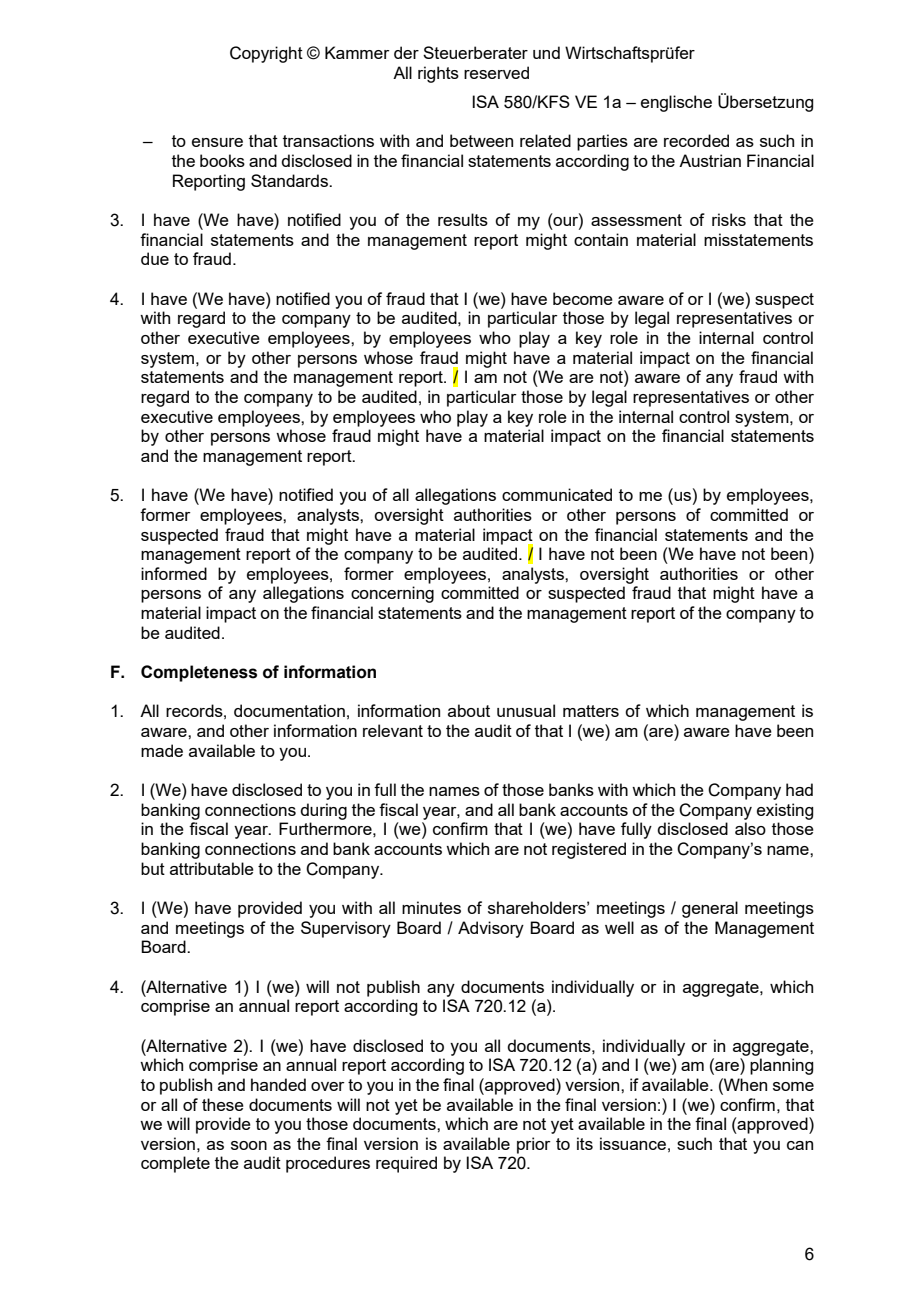 This screenshot has width=924, height=1308. I want to click on recorded, so click(696, 140).
